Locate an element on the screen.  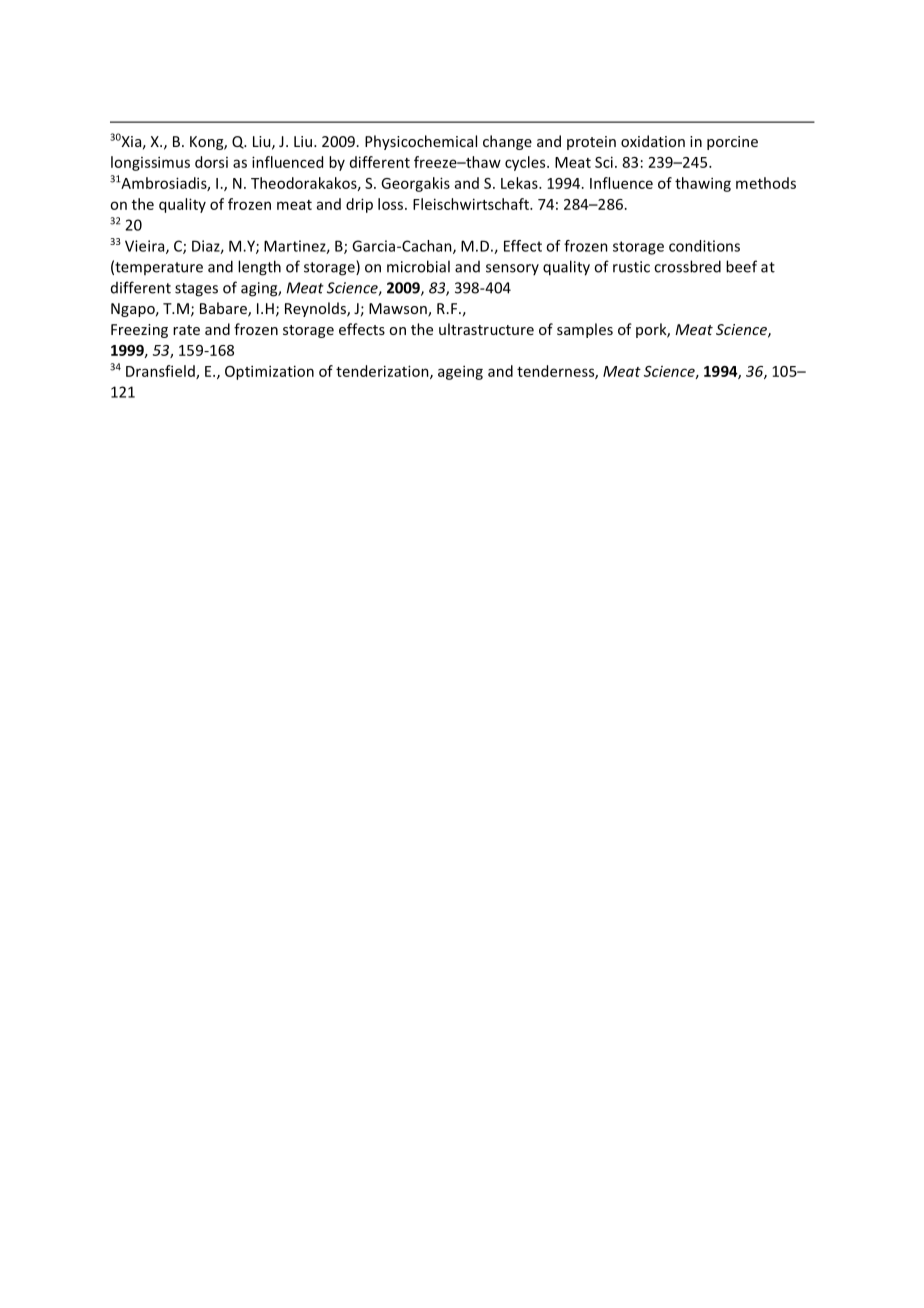
crossbred is located at coordinates (687, 266).
